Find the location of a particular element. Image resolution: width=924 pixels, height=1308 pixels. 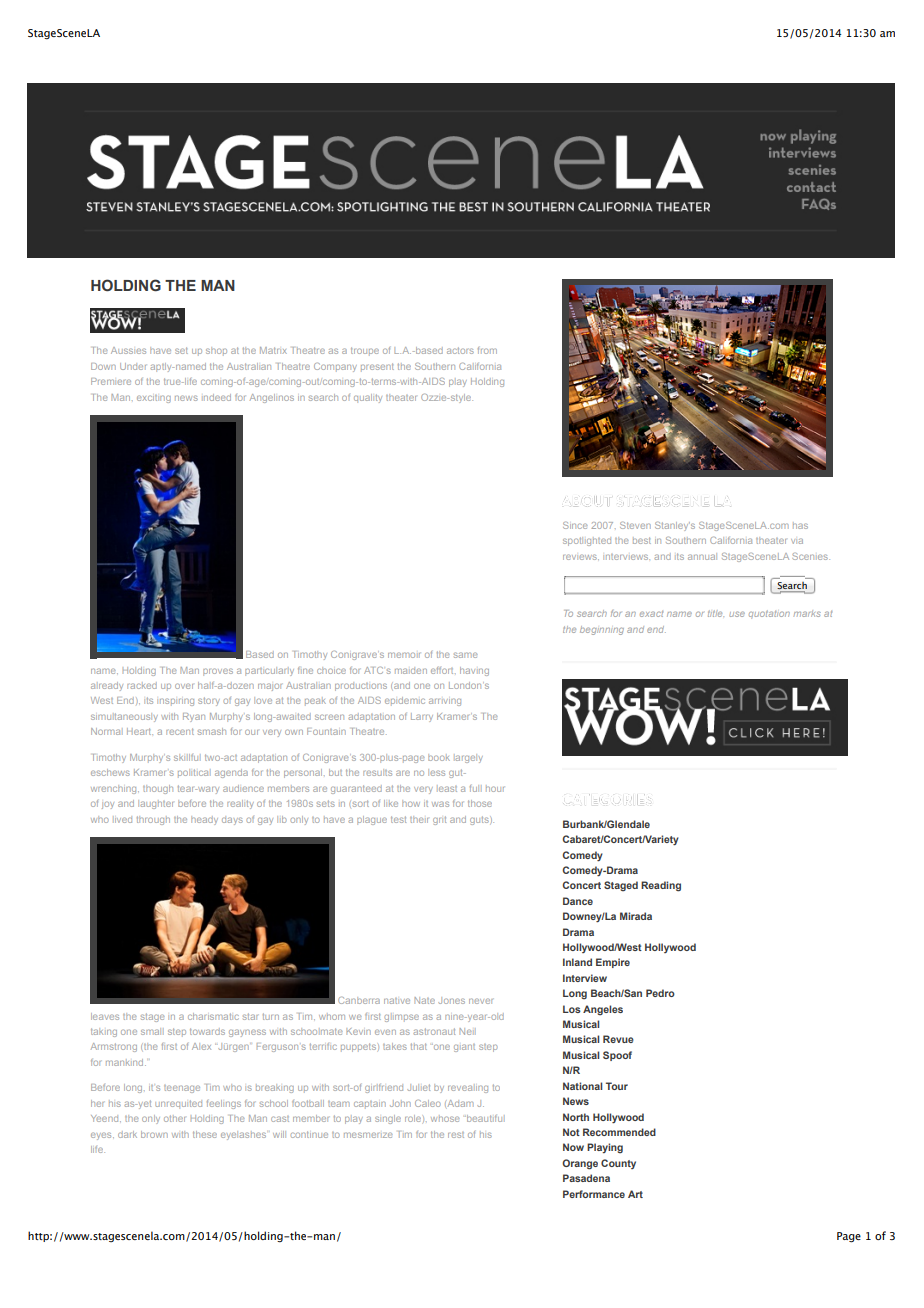

these is located at coordinates (205, 1134).
